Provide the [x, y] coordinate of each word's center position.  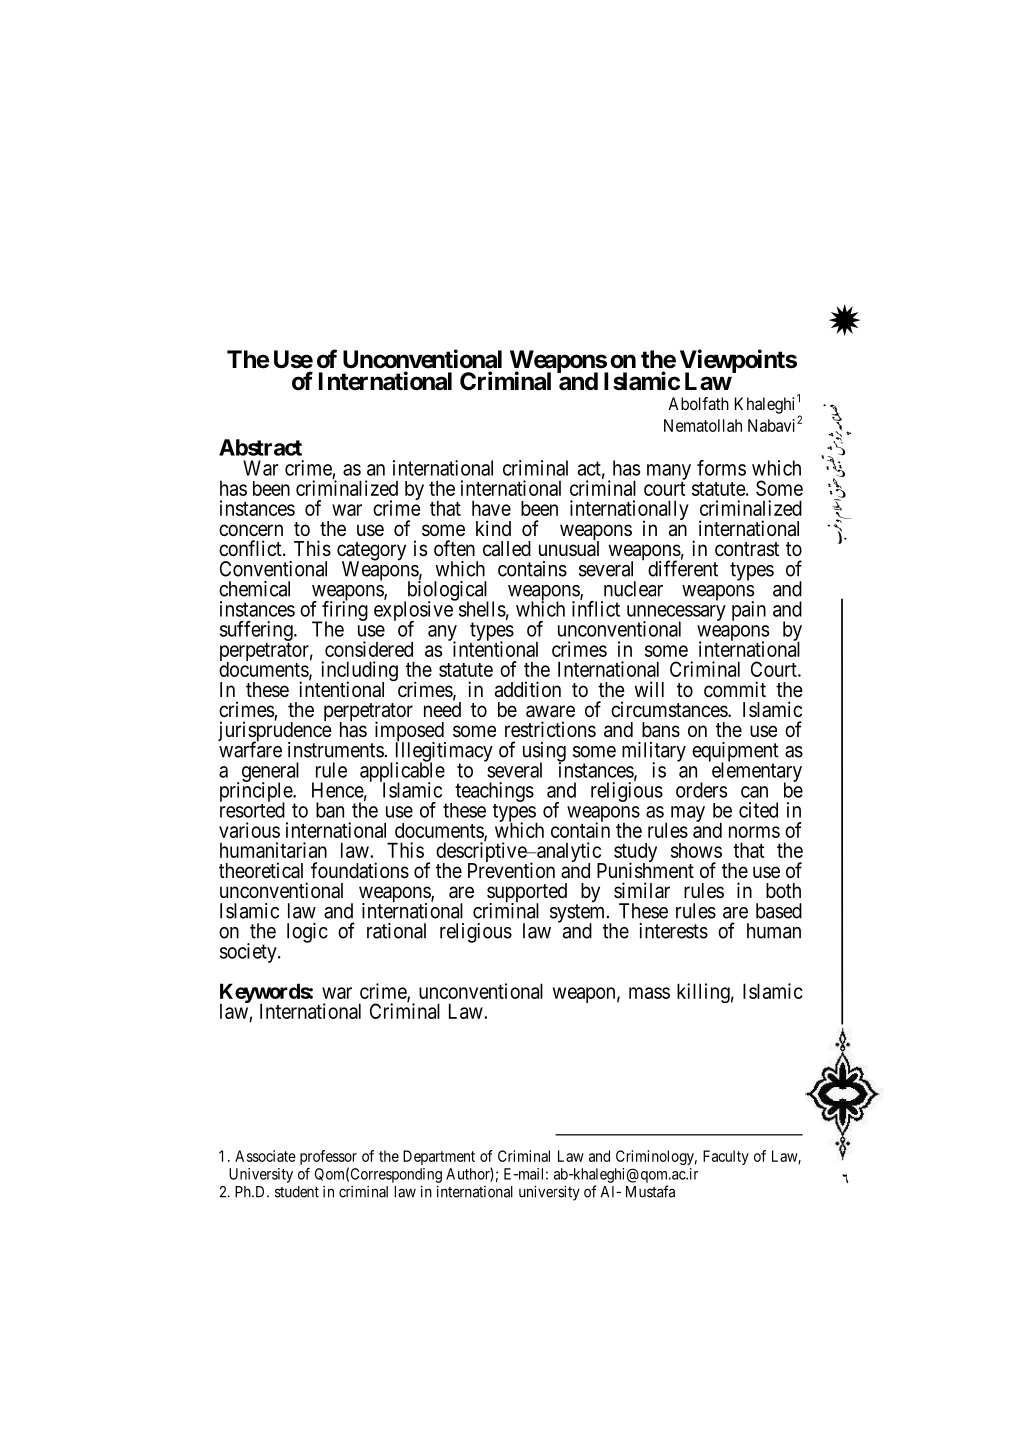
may [688, 814]
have [491, 508]
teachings [494, 792]
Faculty [726, 1157]
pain [749, 611]
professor [328, 1159]
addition [528, 689]
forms [721, 468]
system [579, 914]
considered [369, 649]
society [249, 953]
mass [649, 993]
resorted [252, 809]
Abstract [260, 447]
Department [439, 1157]
